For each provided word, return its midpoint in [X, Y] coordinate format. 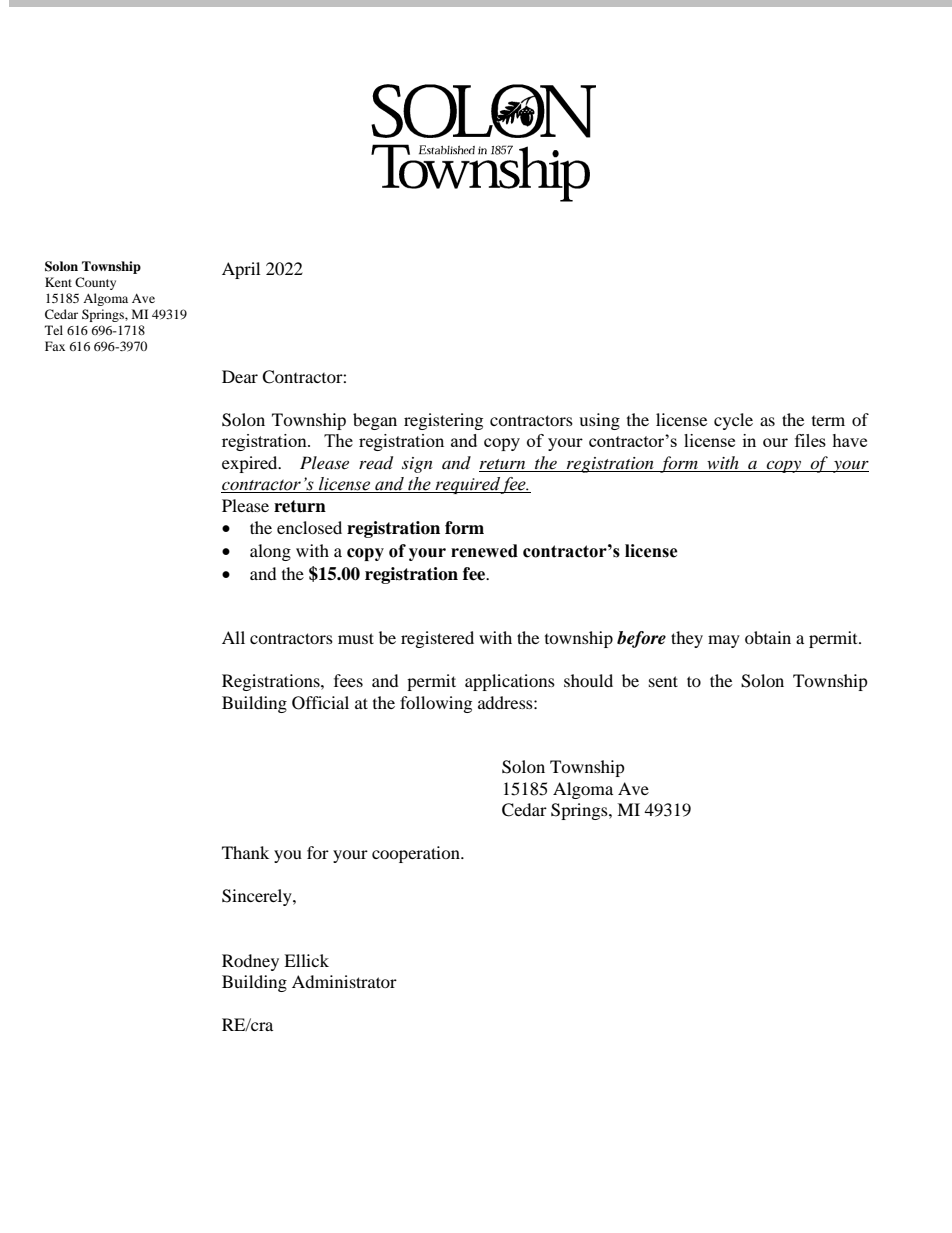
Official [320, 703]
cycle [733, 421]
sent [663, 681]
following [436, 704]
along [270, 552]
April [241, 270]
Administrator [344, 981]
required [468, 485]
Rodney [250, 962]
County [95, 283]
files [810, 440]
